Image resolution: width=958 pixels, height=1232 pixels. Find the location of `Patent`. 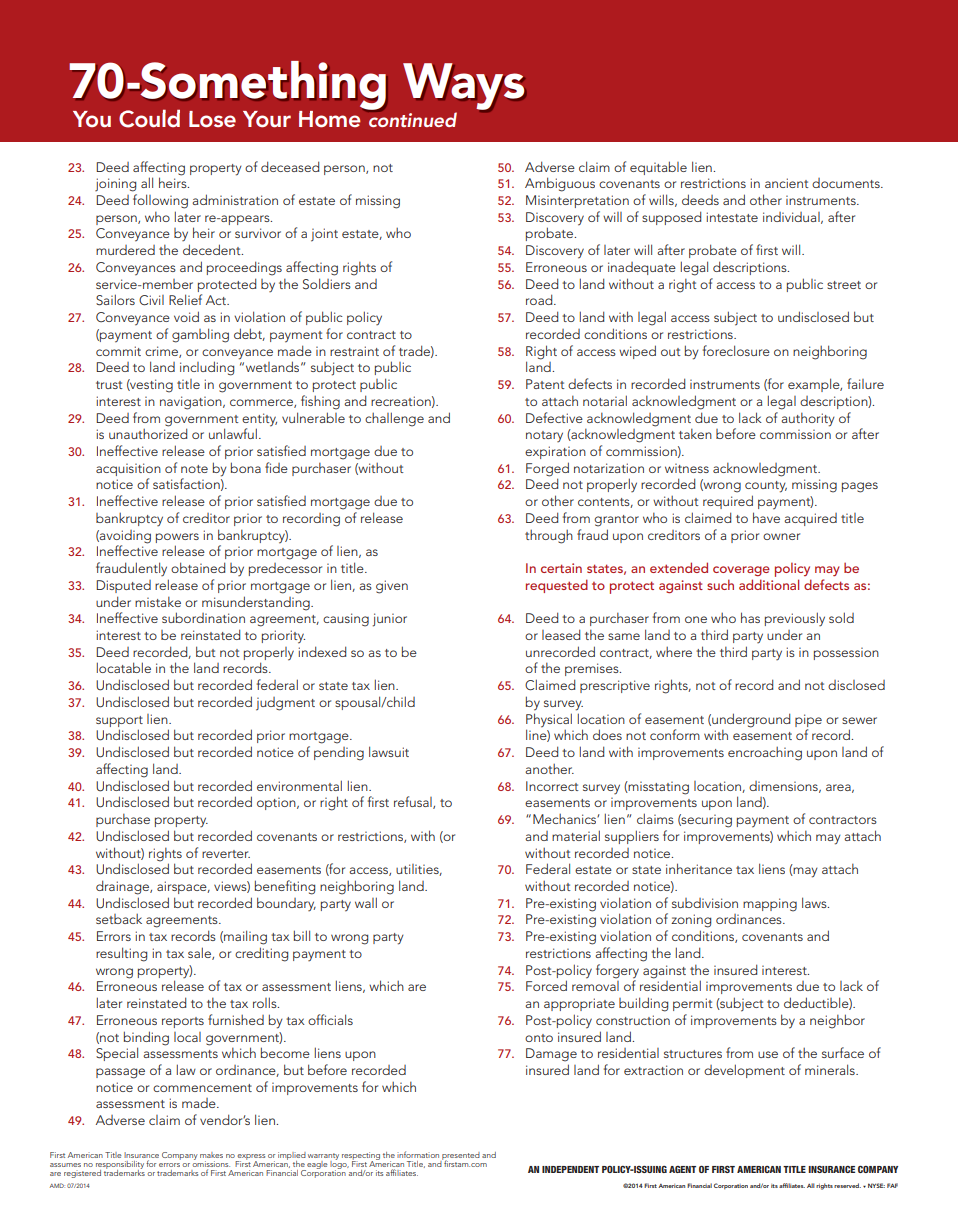

Patent is located at coordinates (545, 384).
